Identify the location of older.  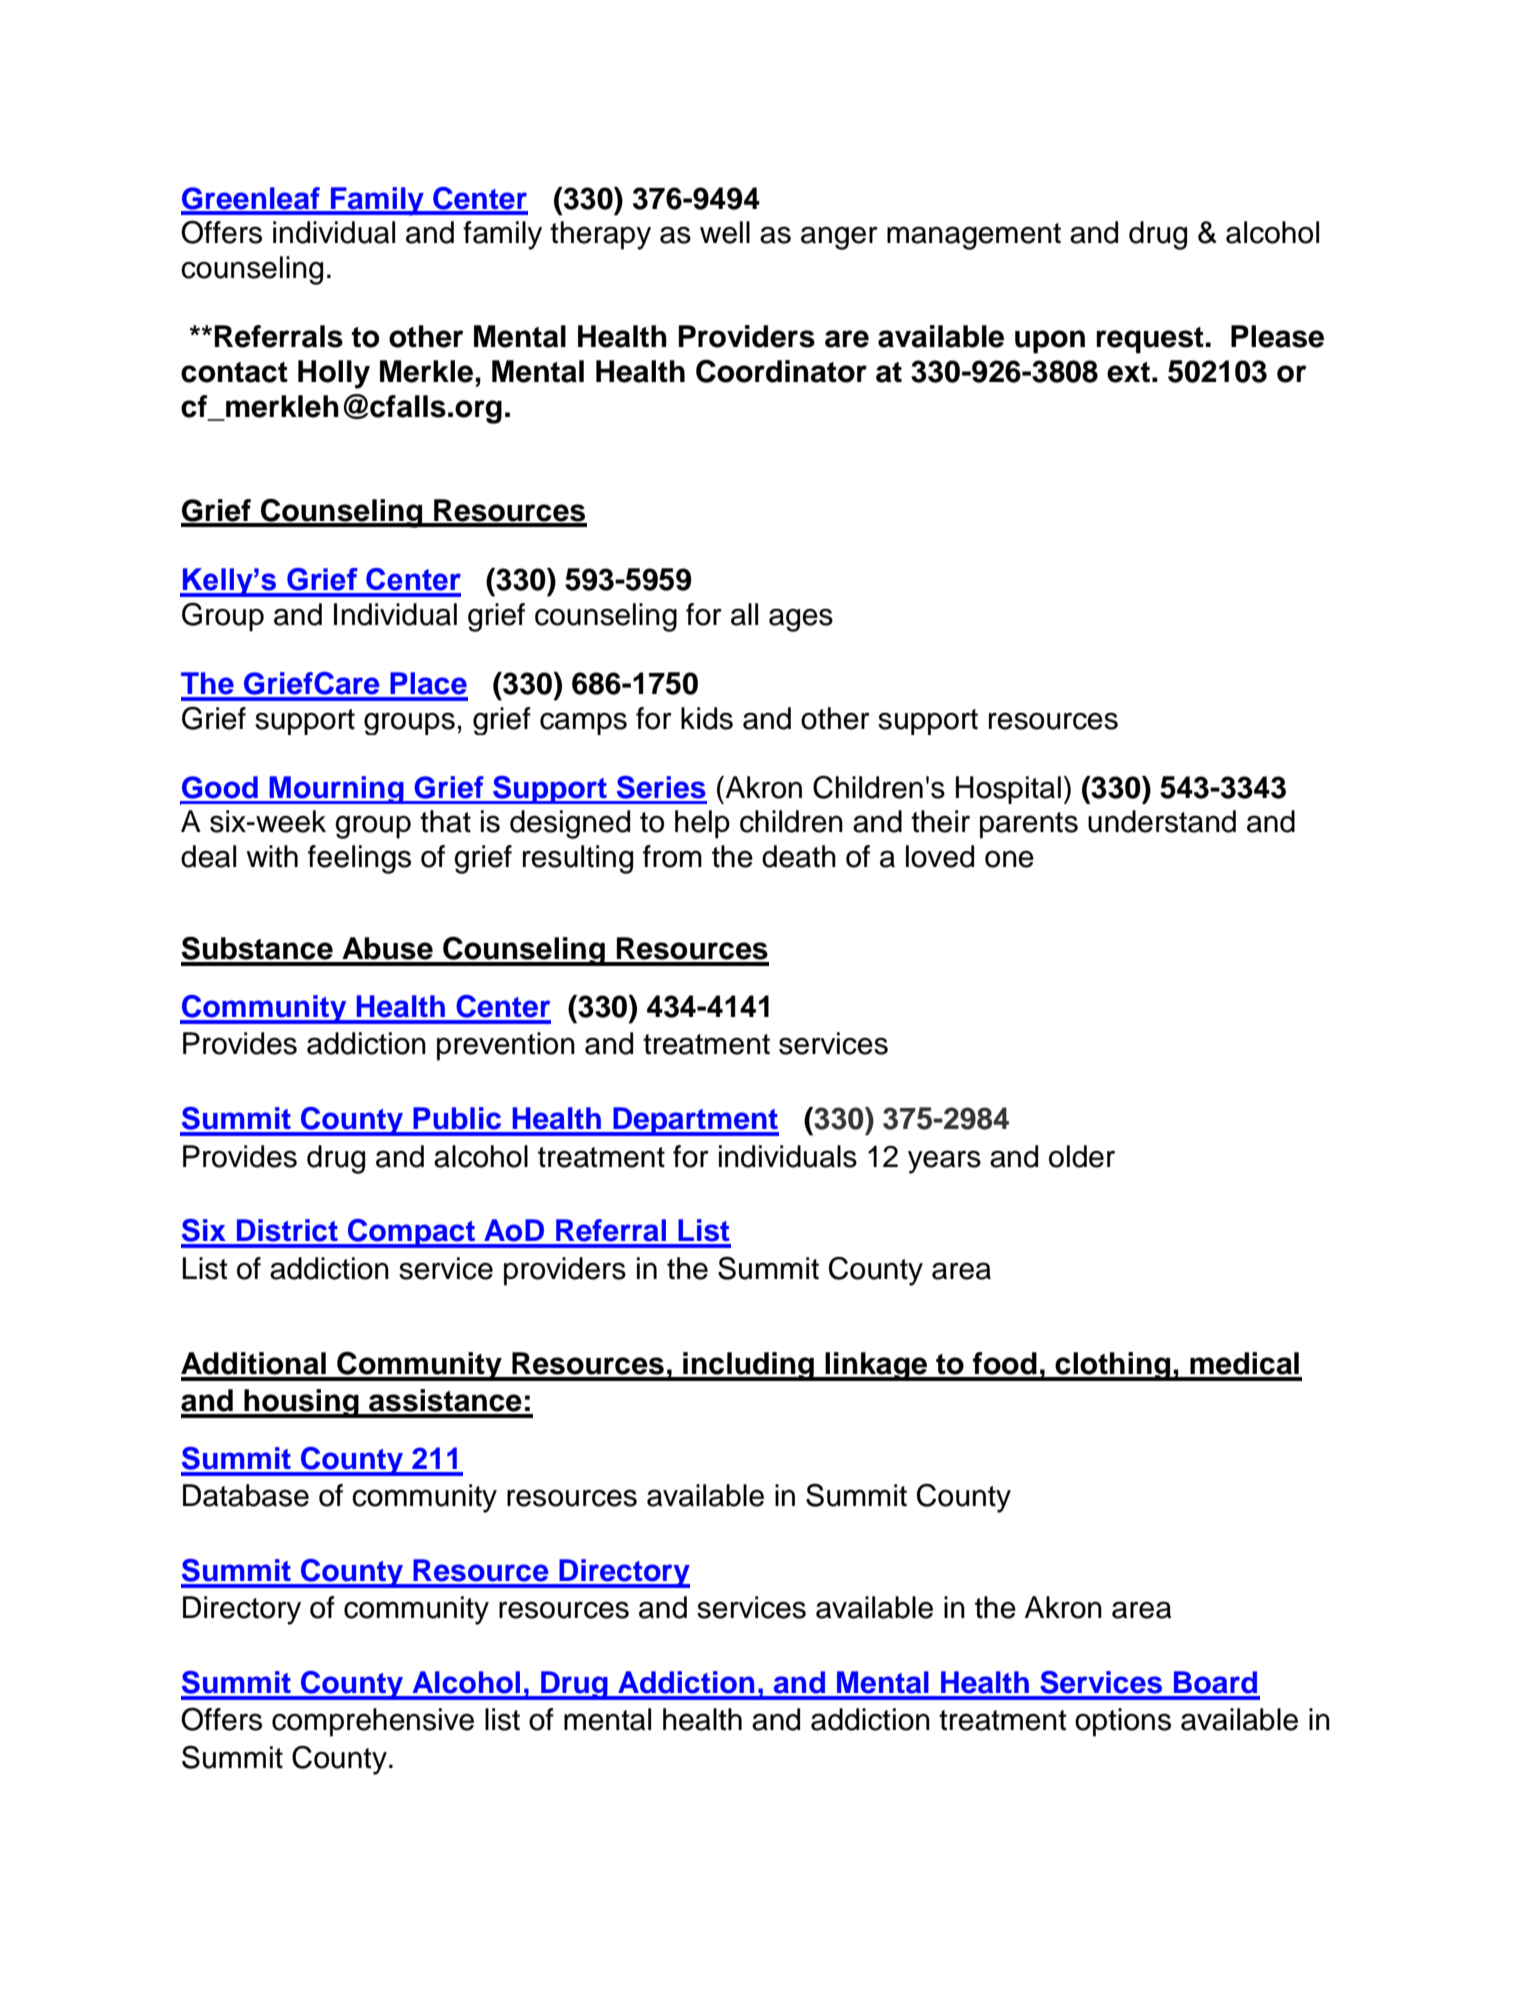
(1082, 1156).
